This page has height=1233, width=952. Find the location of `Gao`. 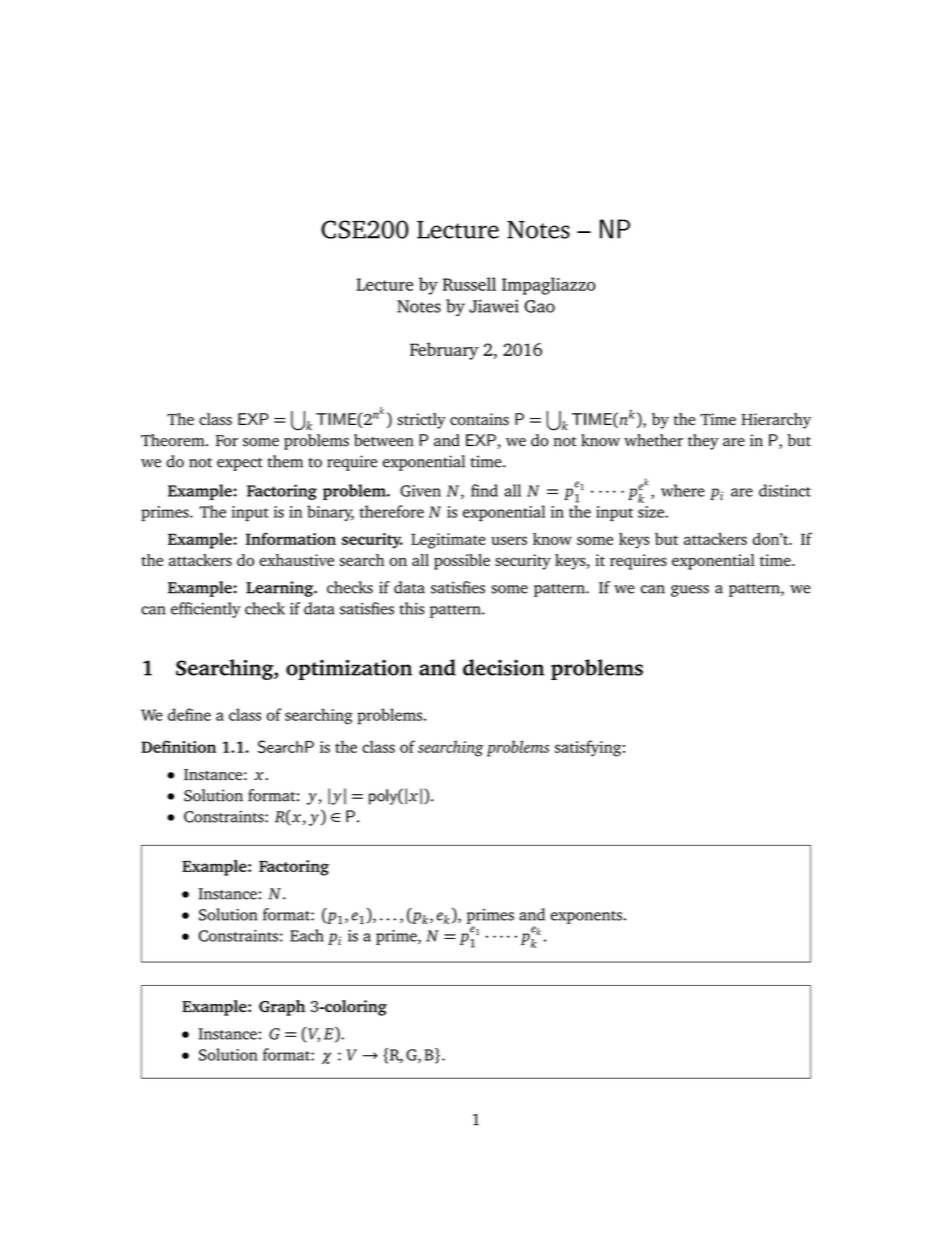

Gao is located at coordinates (539, 306).
